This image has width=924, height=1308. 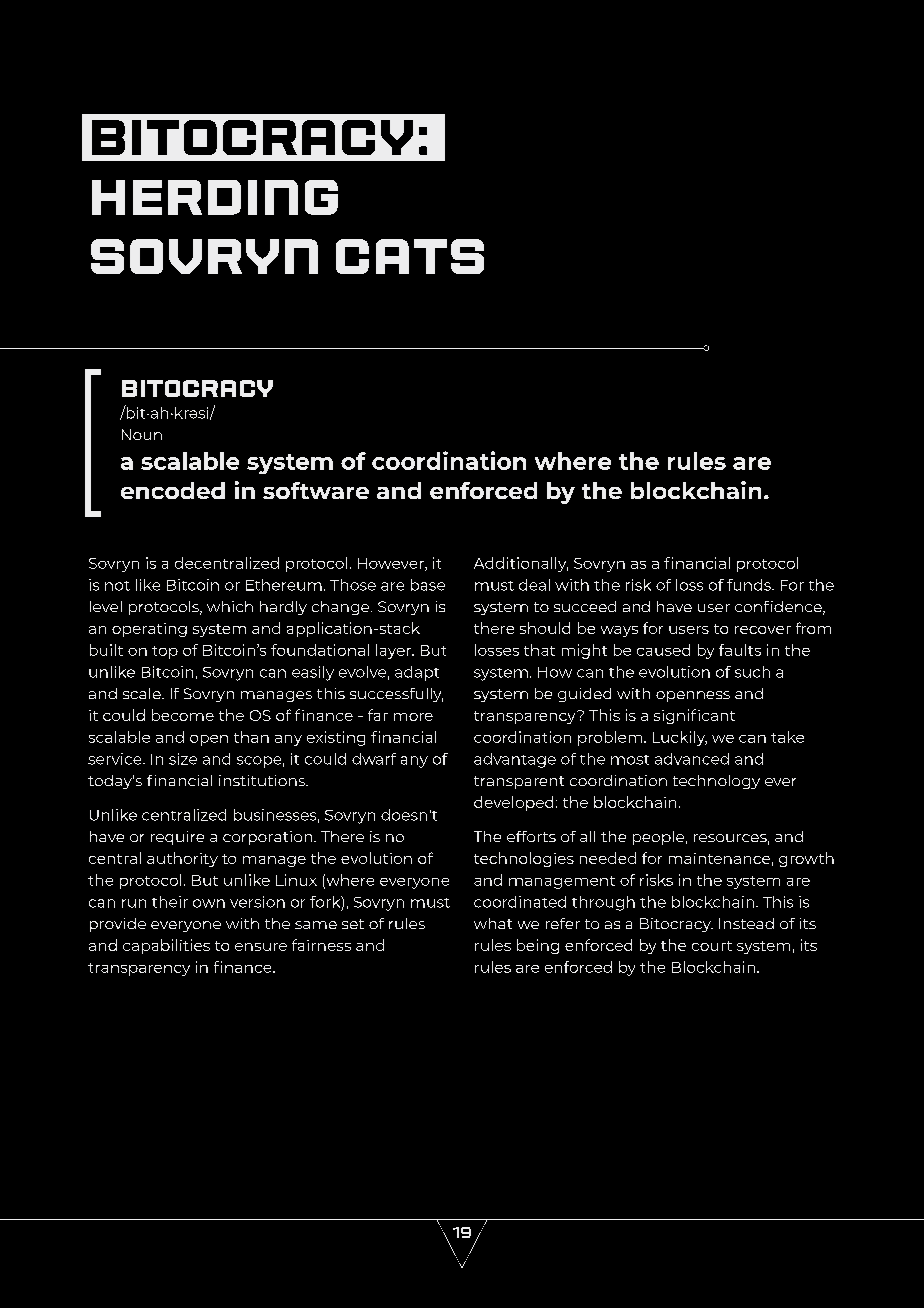 I want to click on such, so click(x=752, y=672).
